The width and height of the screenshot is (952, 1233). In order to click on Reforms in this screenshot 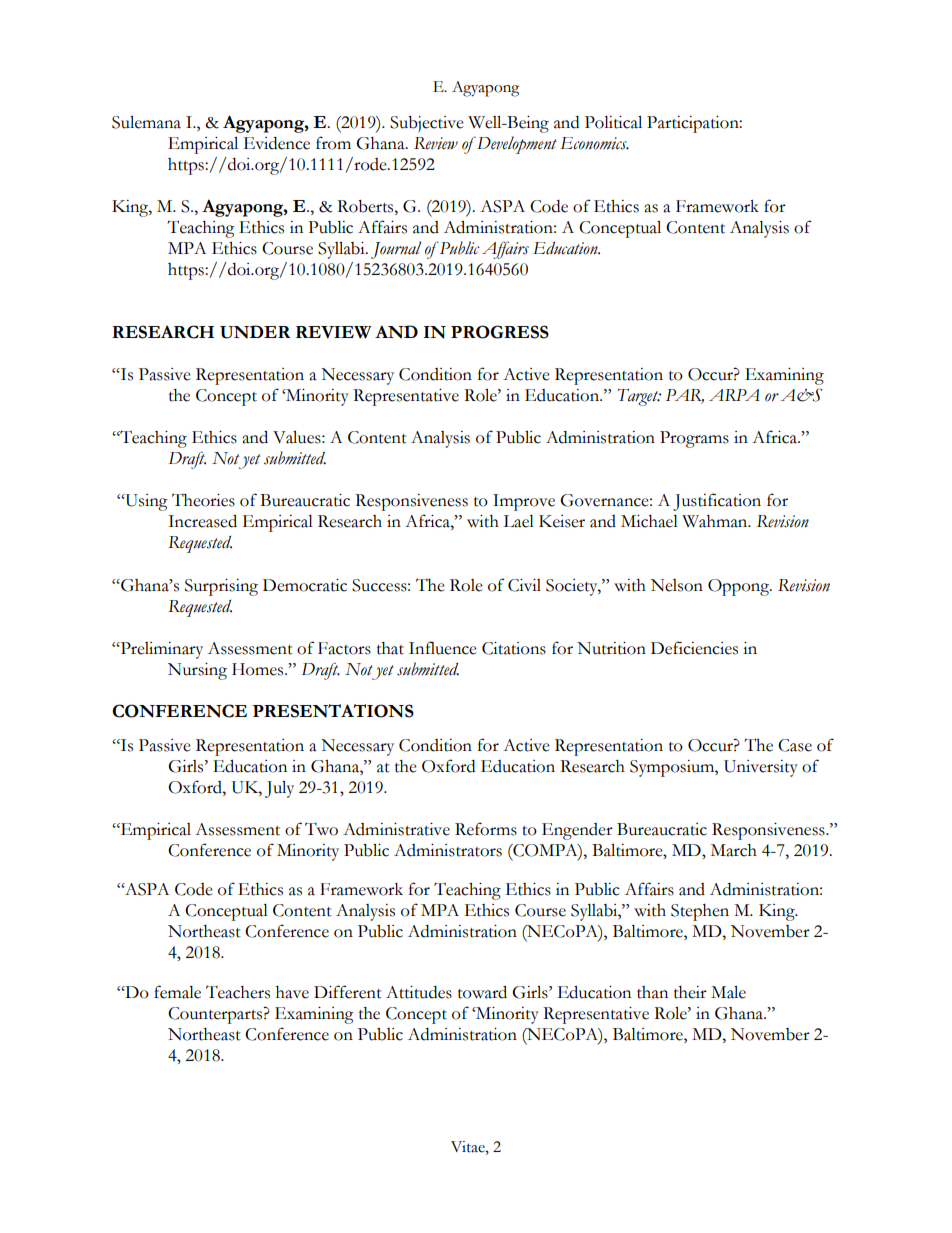, I will do `click(486, 829)`.
